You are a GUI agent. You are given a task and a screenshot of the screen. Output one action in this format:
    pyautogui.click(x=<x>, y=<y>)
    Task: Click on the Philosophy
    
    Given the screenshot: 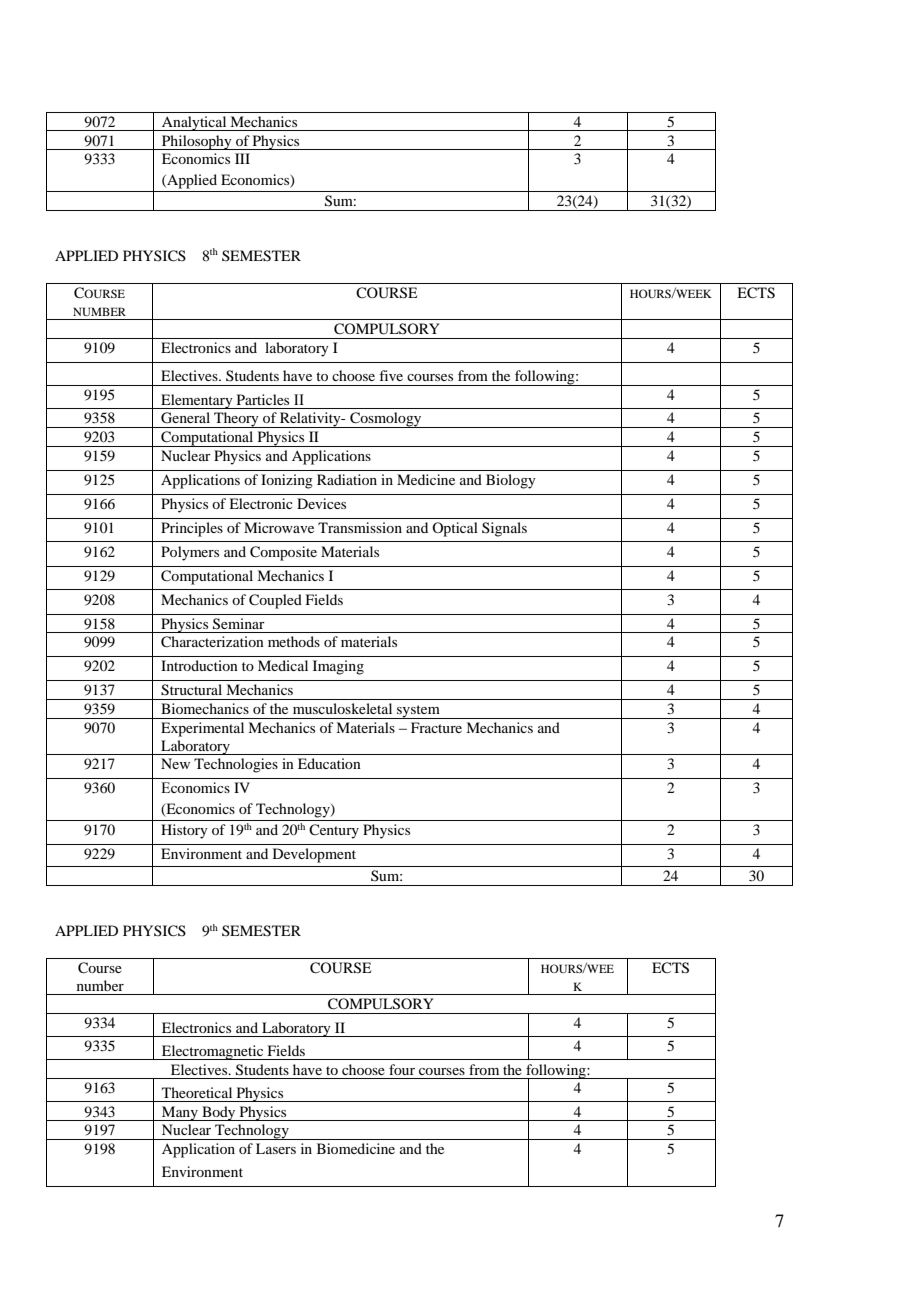 What is the action you would take?
    pyautogui.click(x=197, y=142)
